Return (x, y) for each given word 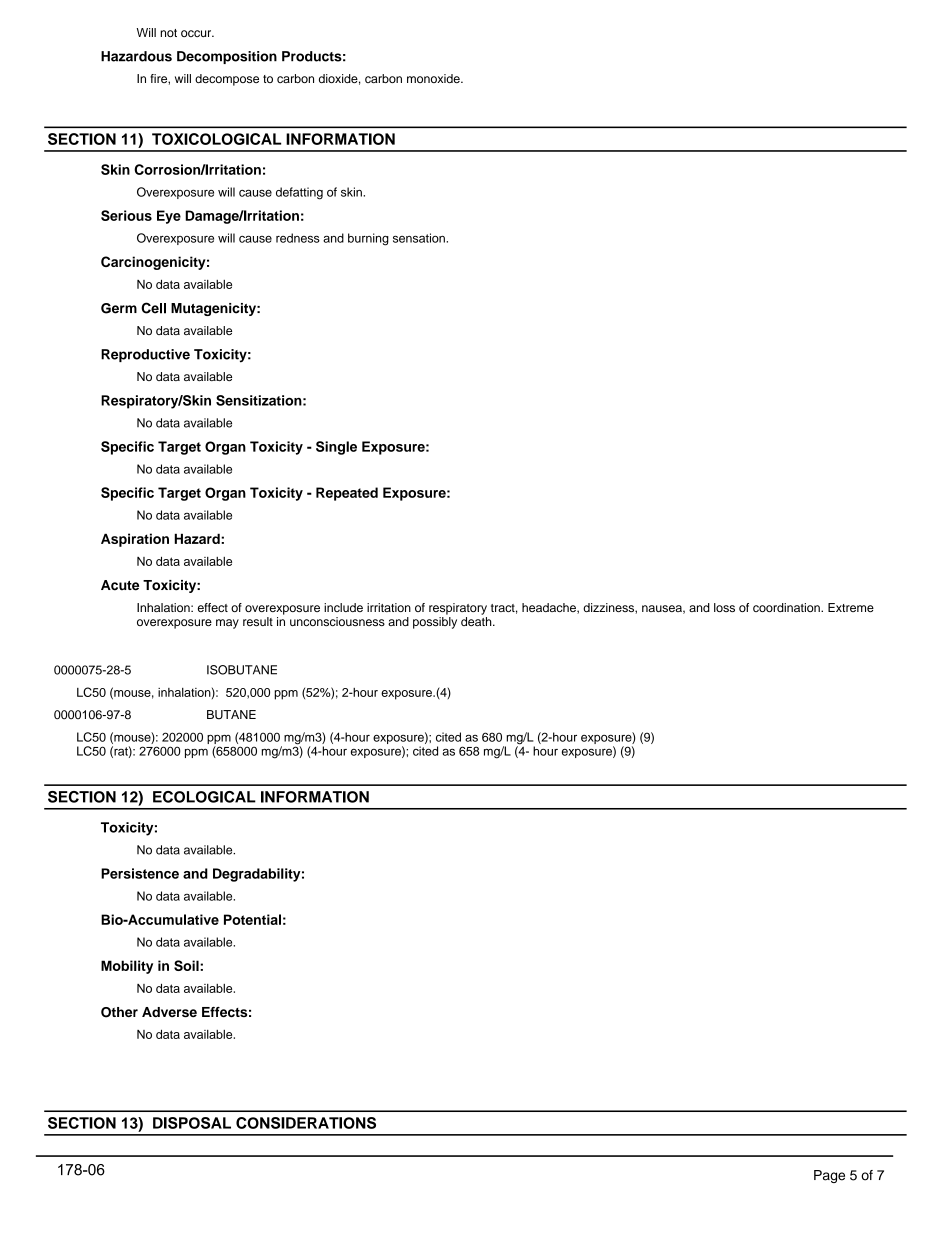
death (477, 621)
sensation (420, 238)
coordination (787, 607)
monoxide (434, 78)
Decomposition (227, 57)
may (227, 624)
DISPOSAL (192, 1123)
